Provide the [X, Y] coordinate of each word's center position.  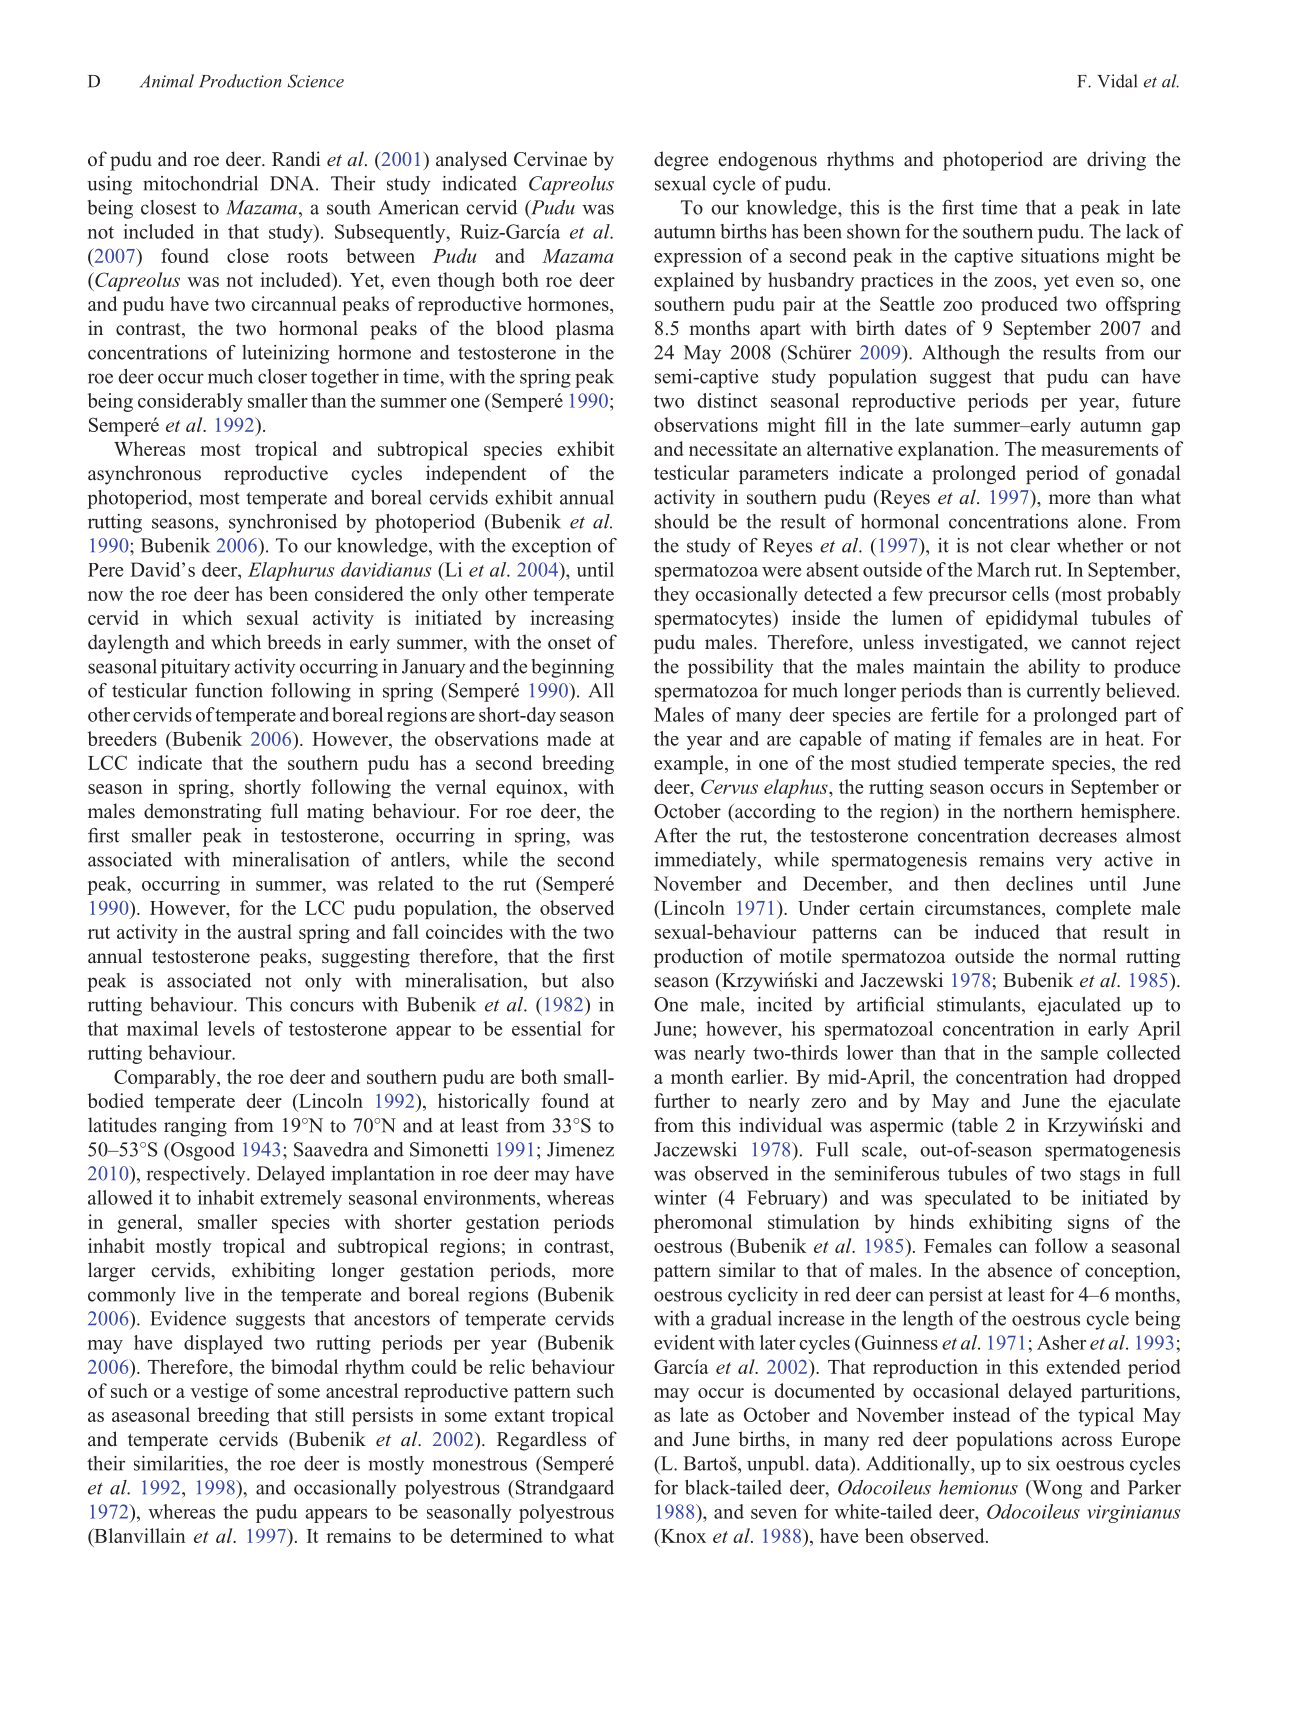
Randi [296, 159]
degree [681, 161]
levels [231, 1028]
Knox [682, 1536]
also [598, 980]
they [671, 595]
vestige [219, 1392]
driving [1116, 161]
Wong [1056, 1489]
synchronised [283, 523]
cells [1030, 593]
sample [1069, 1054]
